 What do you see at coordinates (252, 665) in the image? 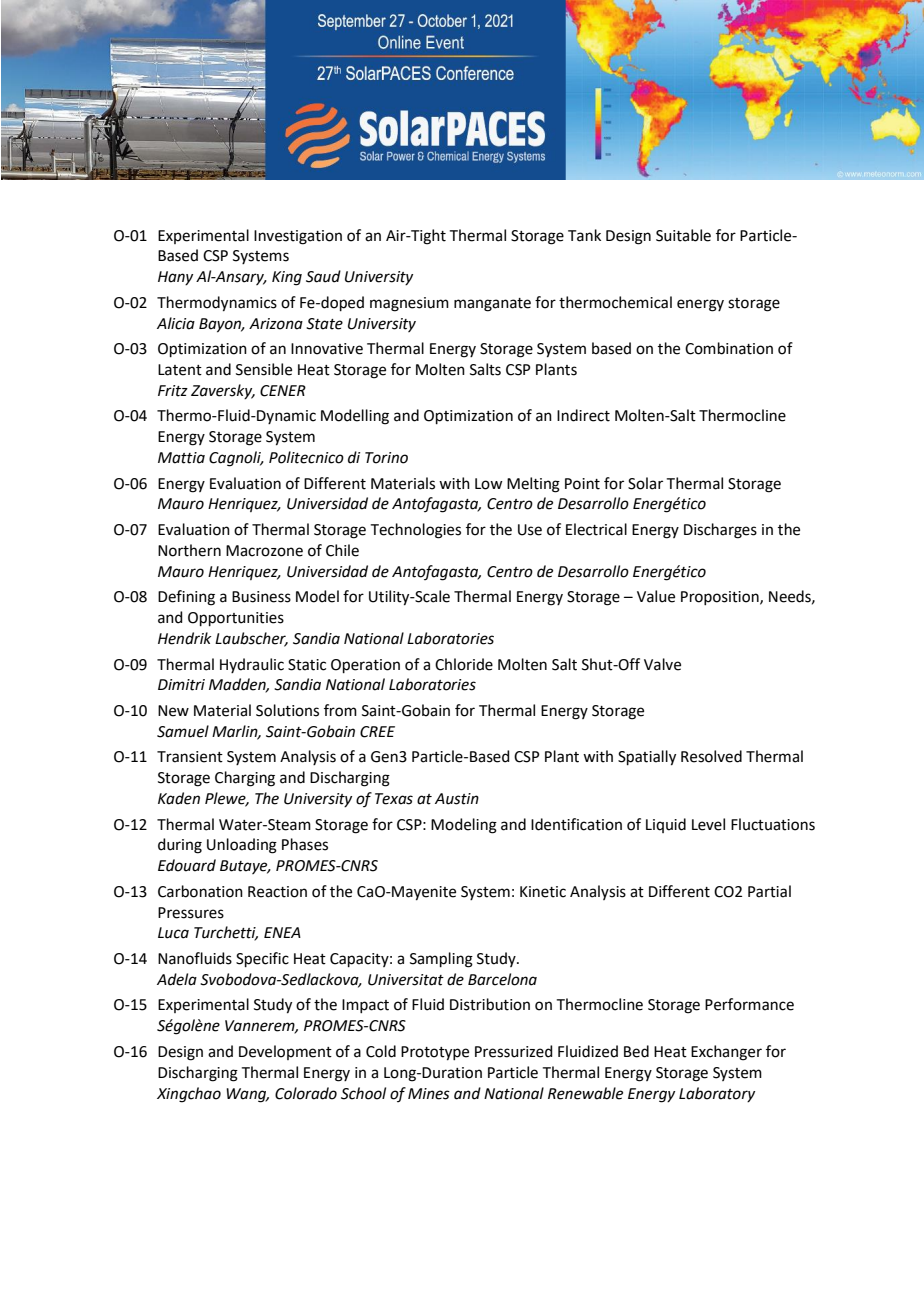
I see `Hydraulic` at bounding box center [252, 665].
